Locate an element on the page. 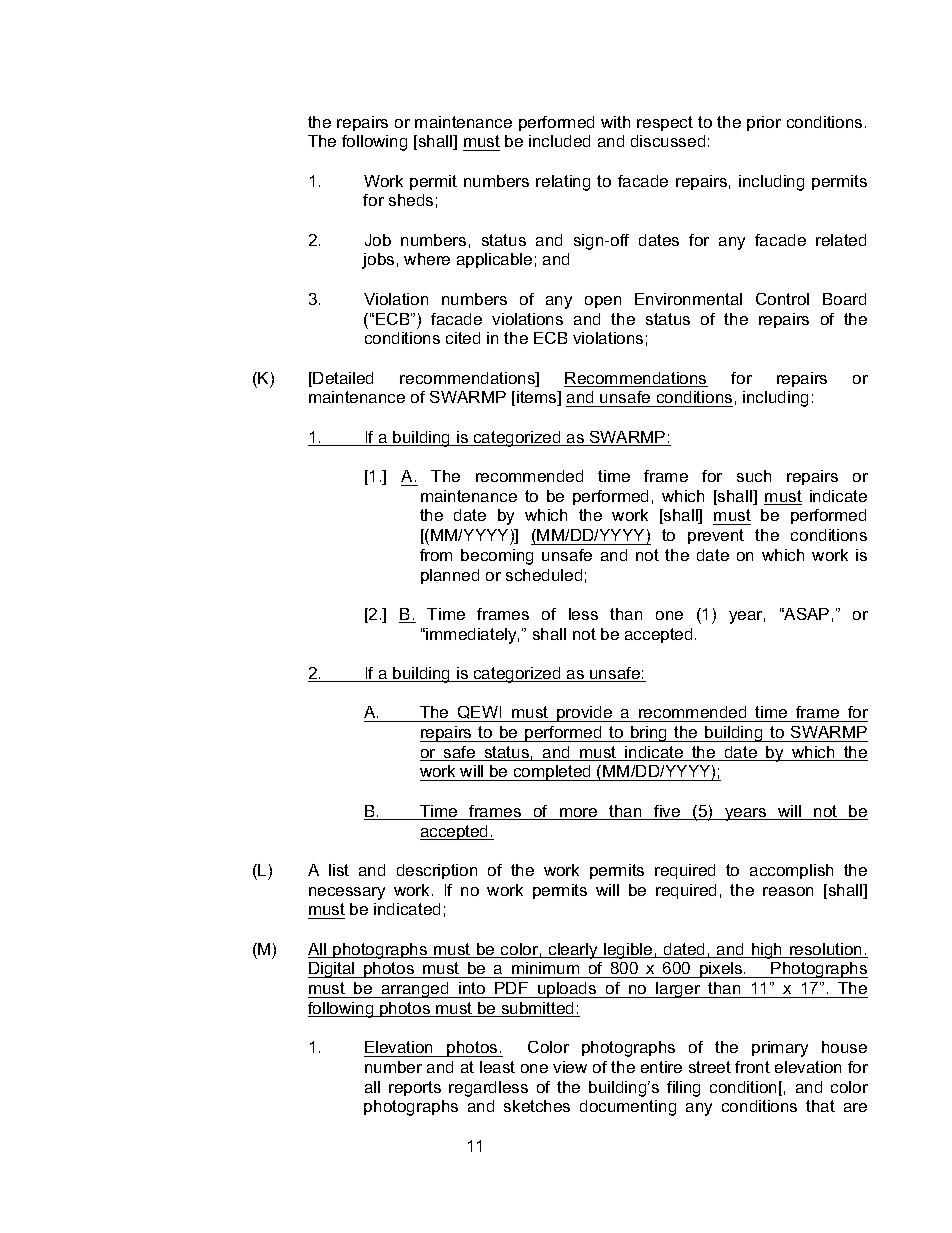 This document has height=1233, width=952. prior is located at coordinates (764, 123).
